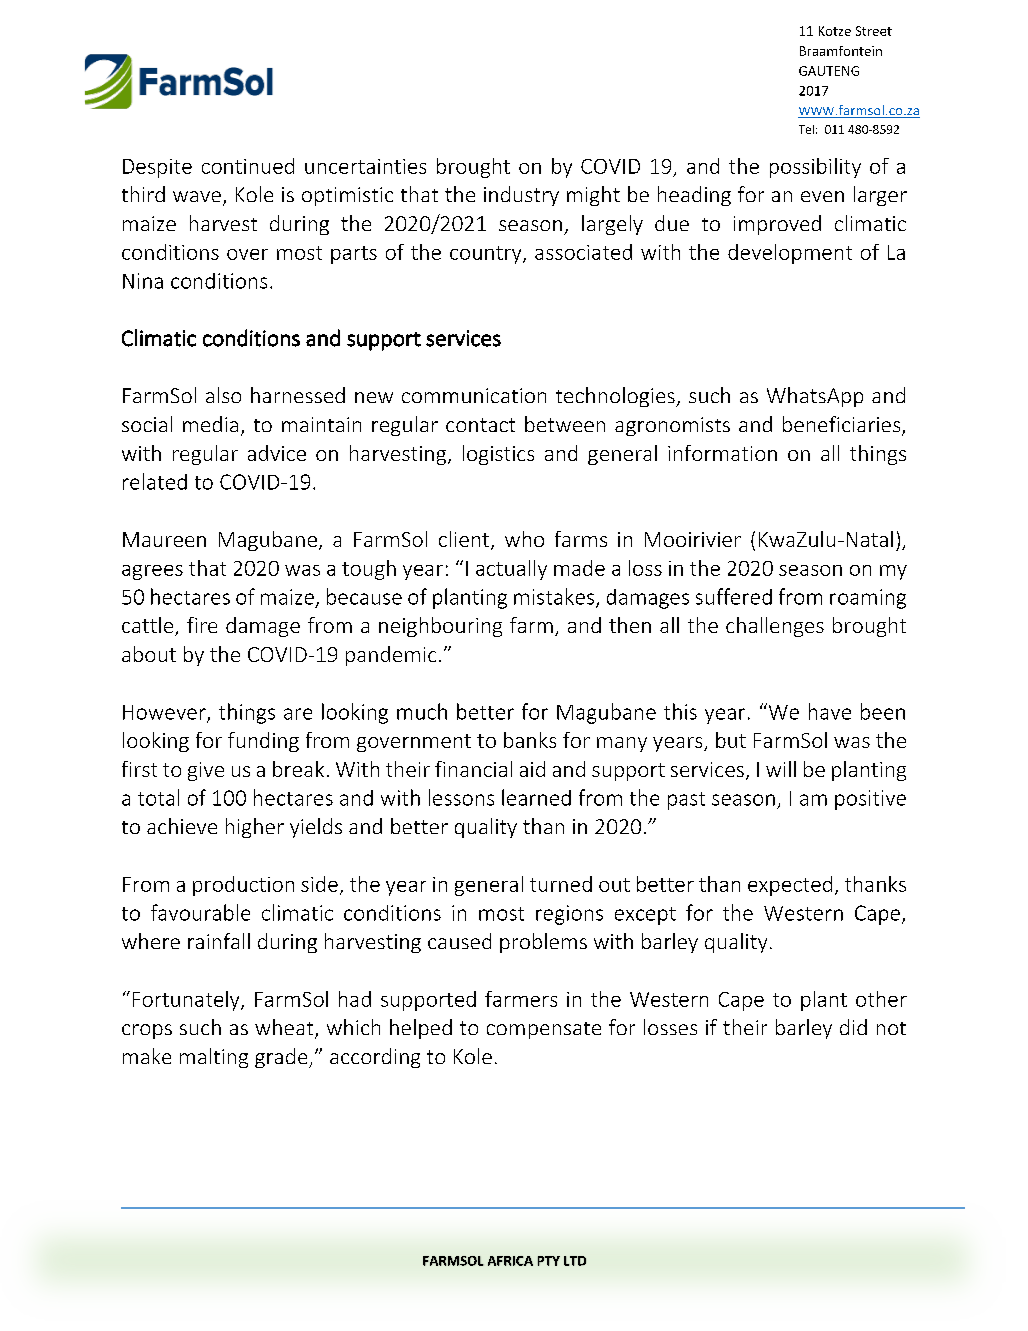 Image resolution: width=1028 pixels, height=1331 pixels. What do you see at coordinates (223, 395) in the document?
I see `also` at bounding box center [223, 395].
